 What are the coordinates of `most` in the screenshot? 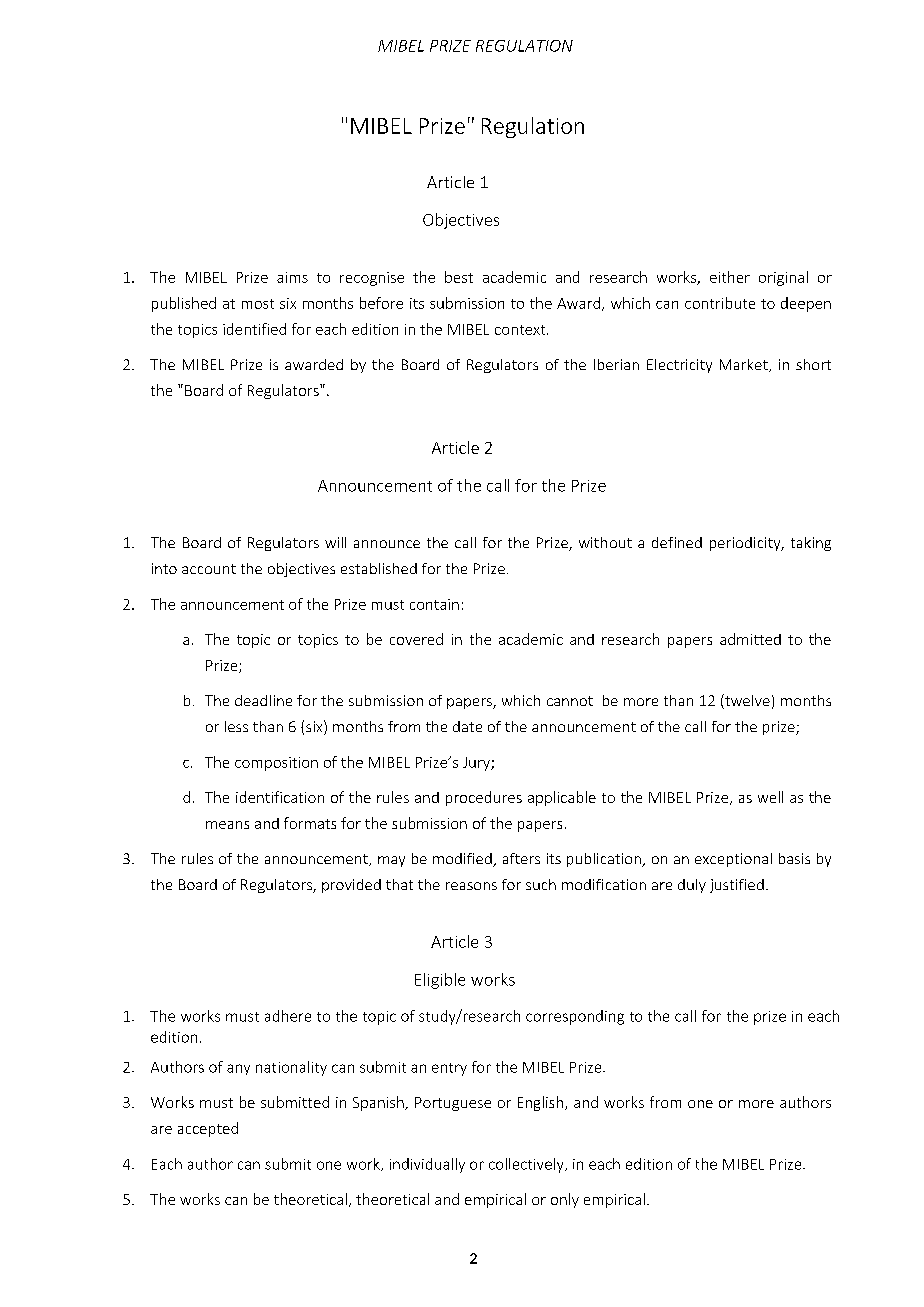 It's located at (258, 304).
